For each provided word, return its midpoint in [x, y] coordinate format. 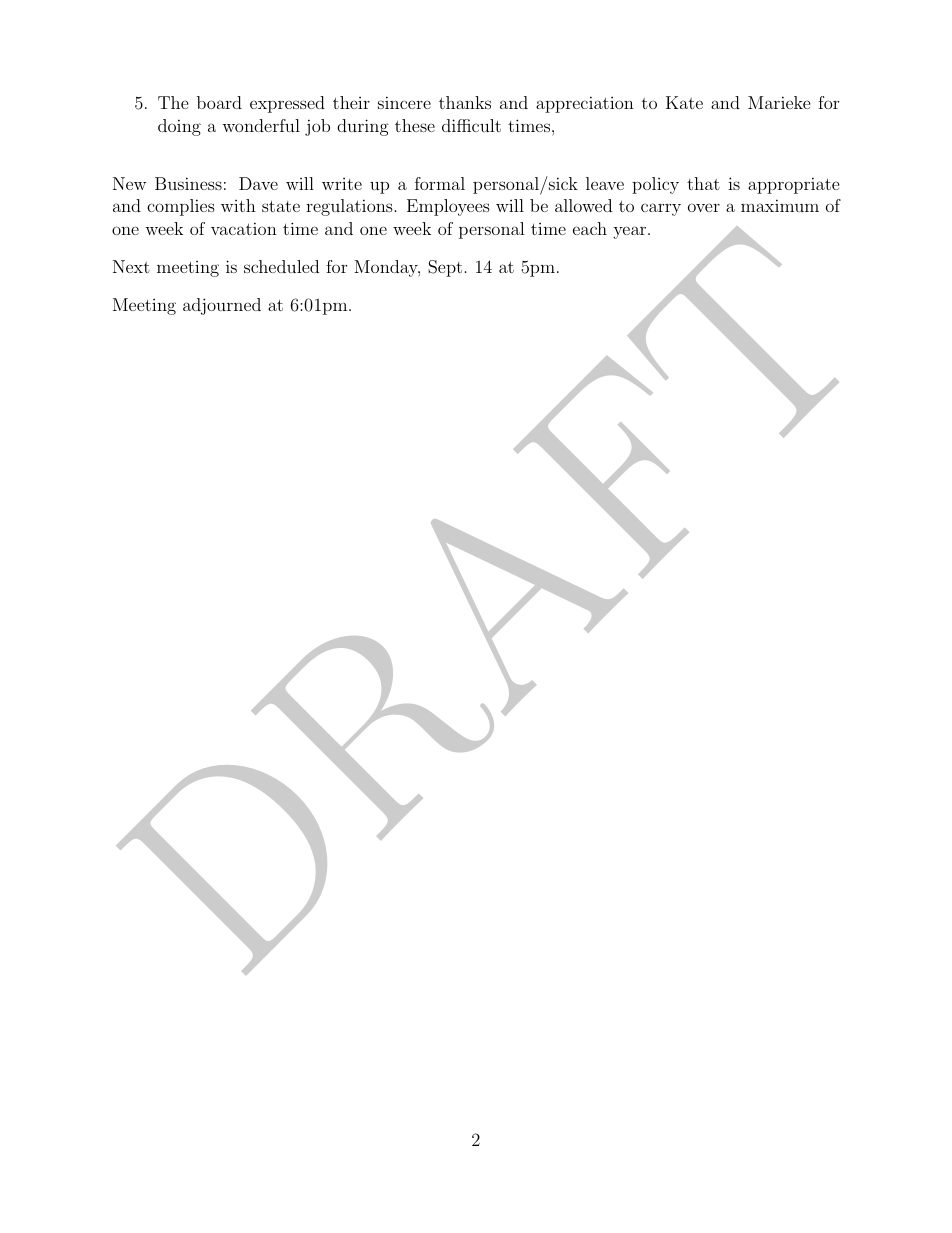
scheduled [281, 266]
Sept [445, 268]
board [219, 102]
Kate [684, 102]
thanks [465, 102]
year [629, 232]
